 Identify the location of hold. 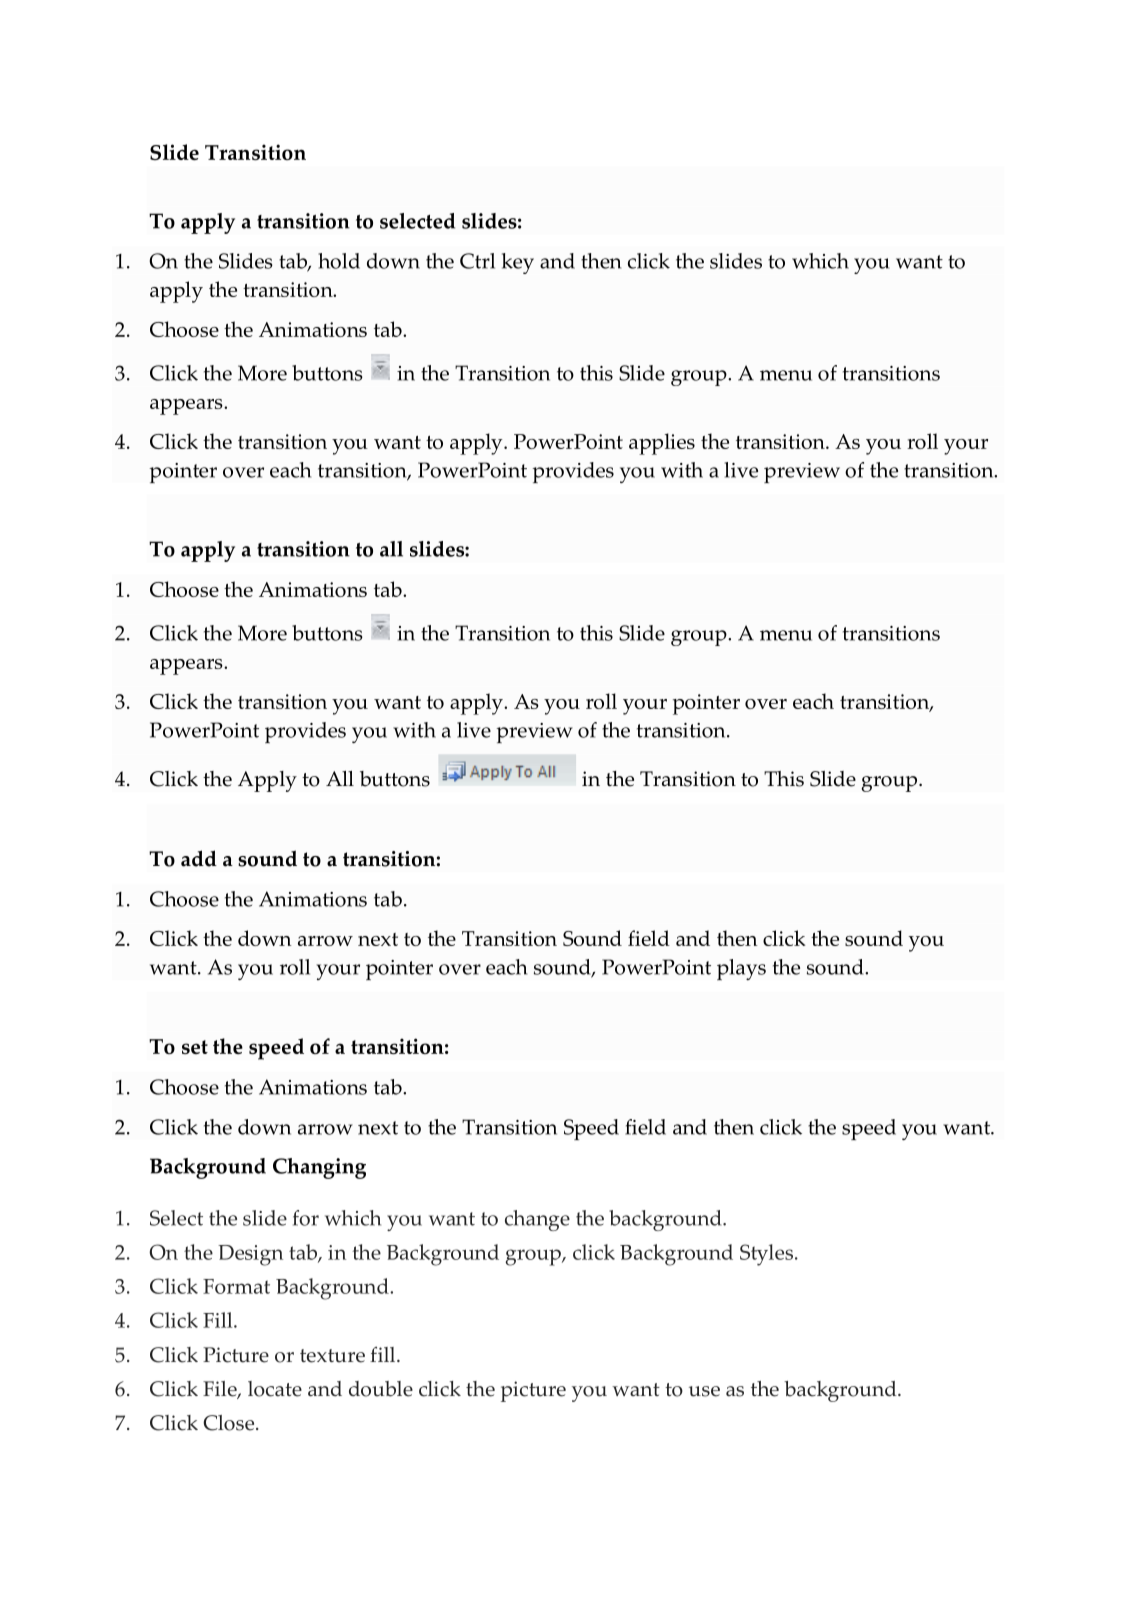
(339, 261).
